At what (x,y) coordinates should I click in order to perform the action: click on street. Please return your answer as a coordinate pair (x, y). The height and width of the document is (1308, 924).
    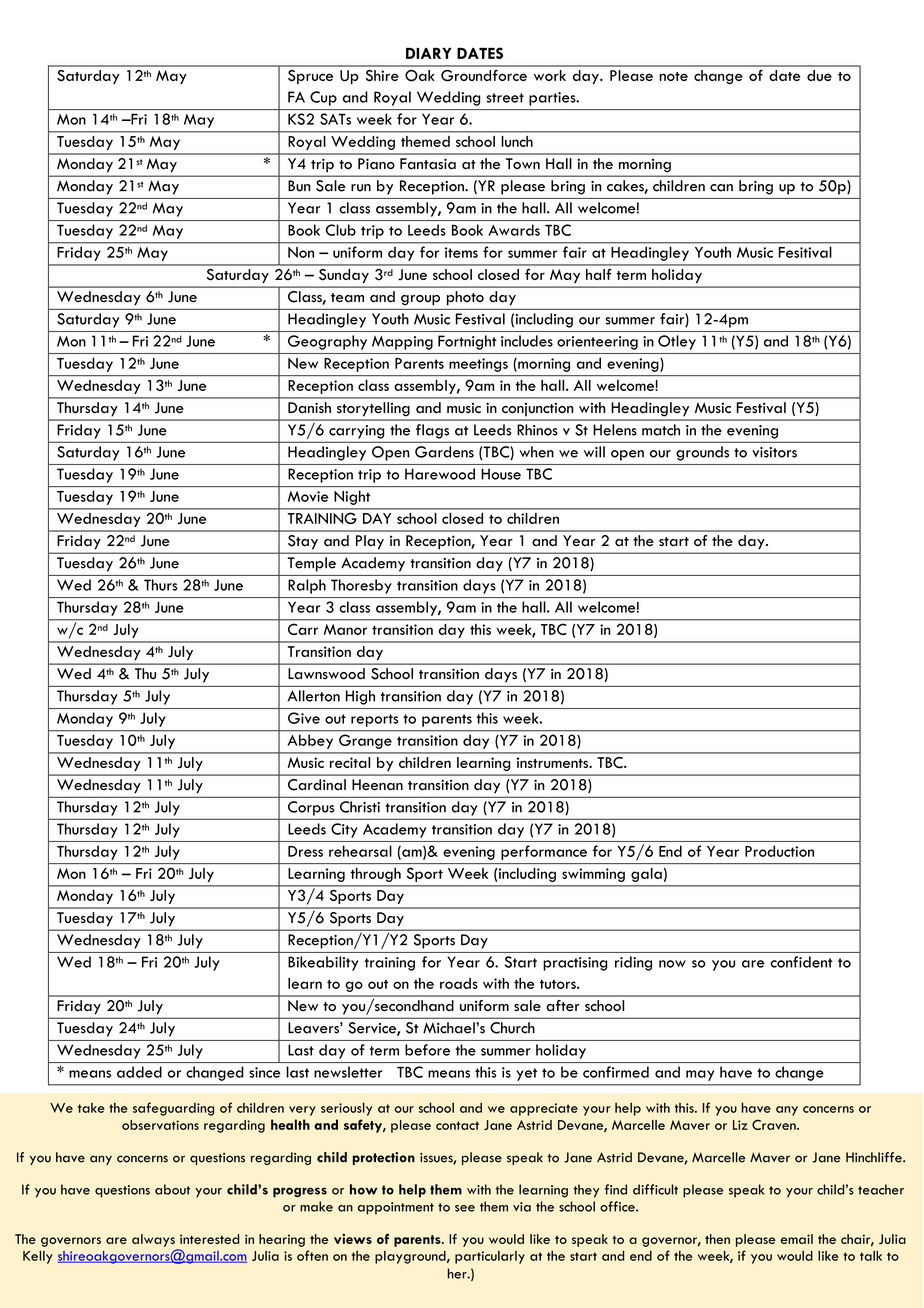
    Looking at the image, I should click on (505, 98).
